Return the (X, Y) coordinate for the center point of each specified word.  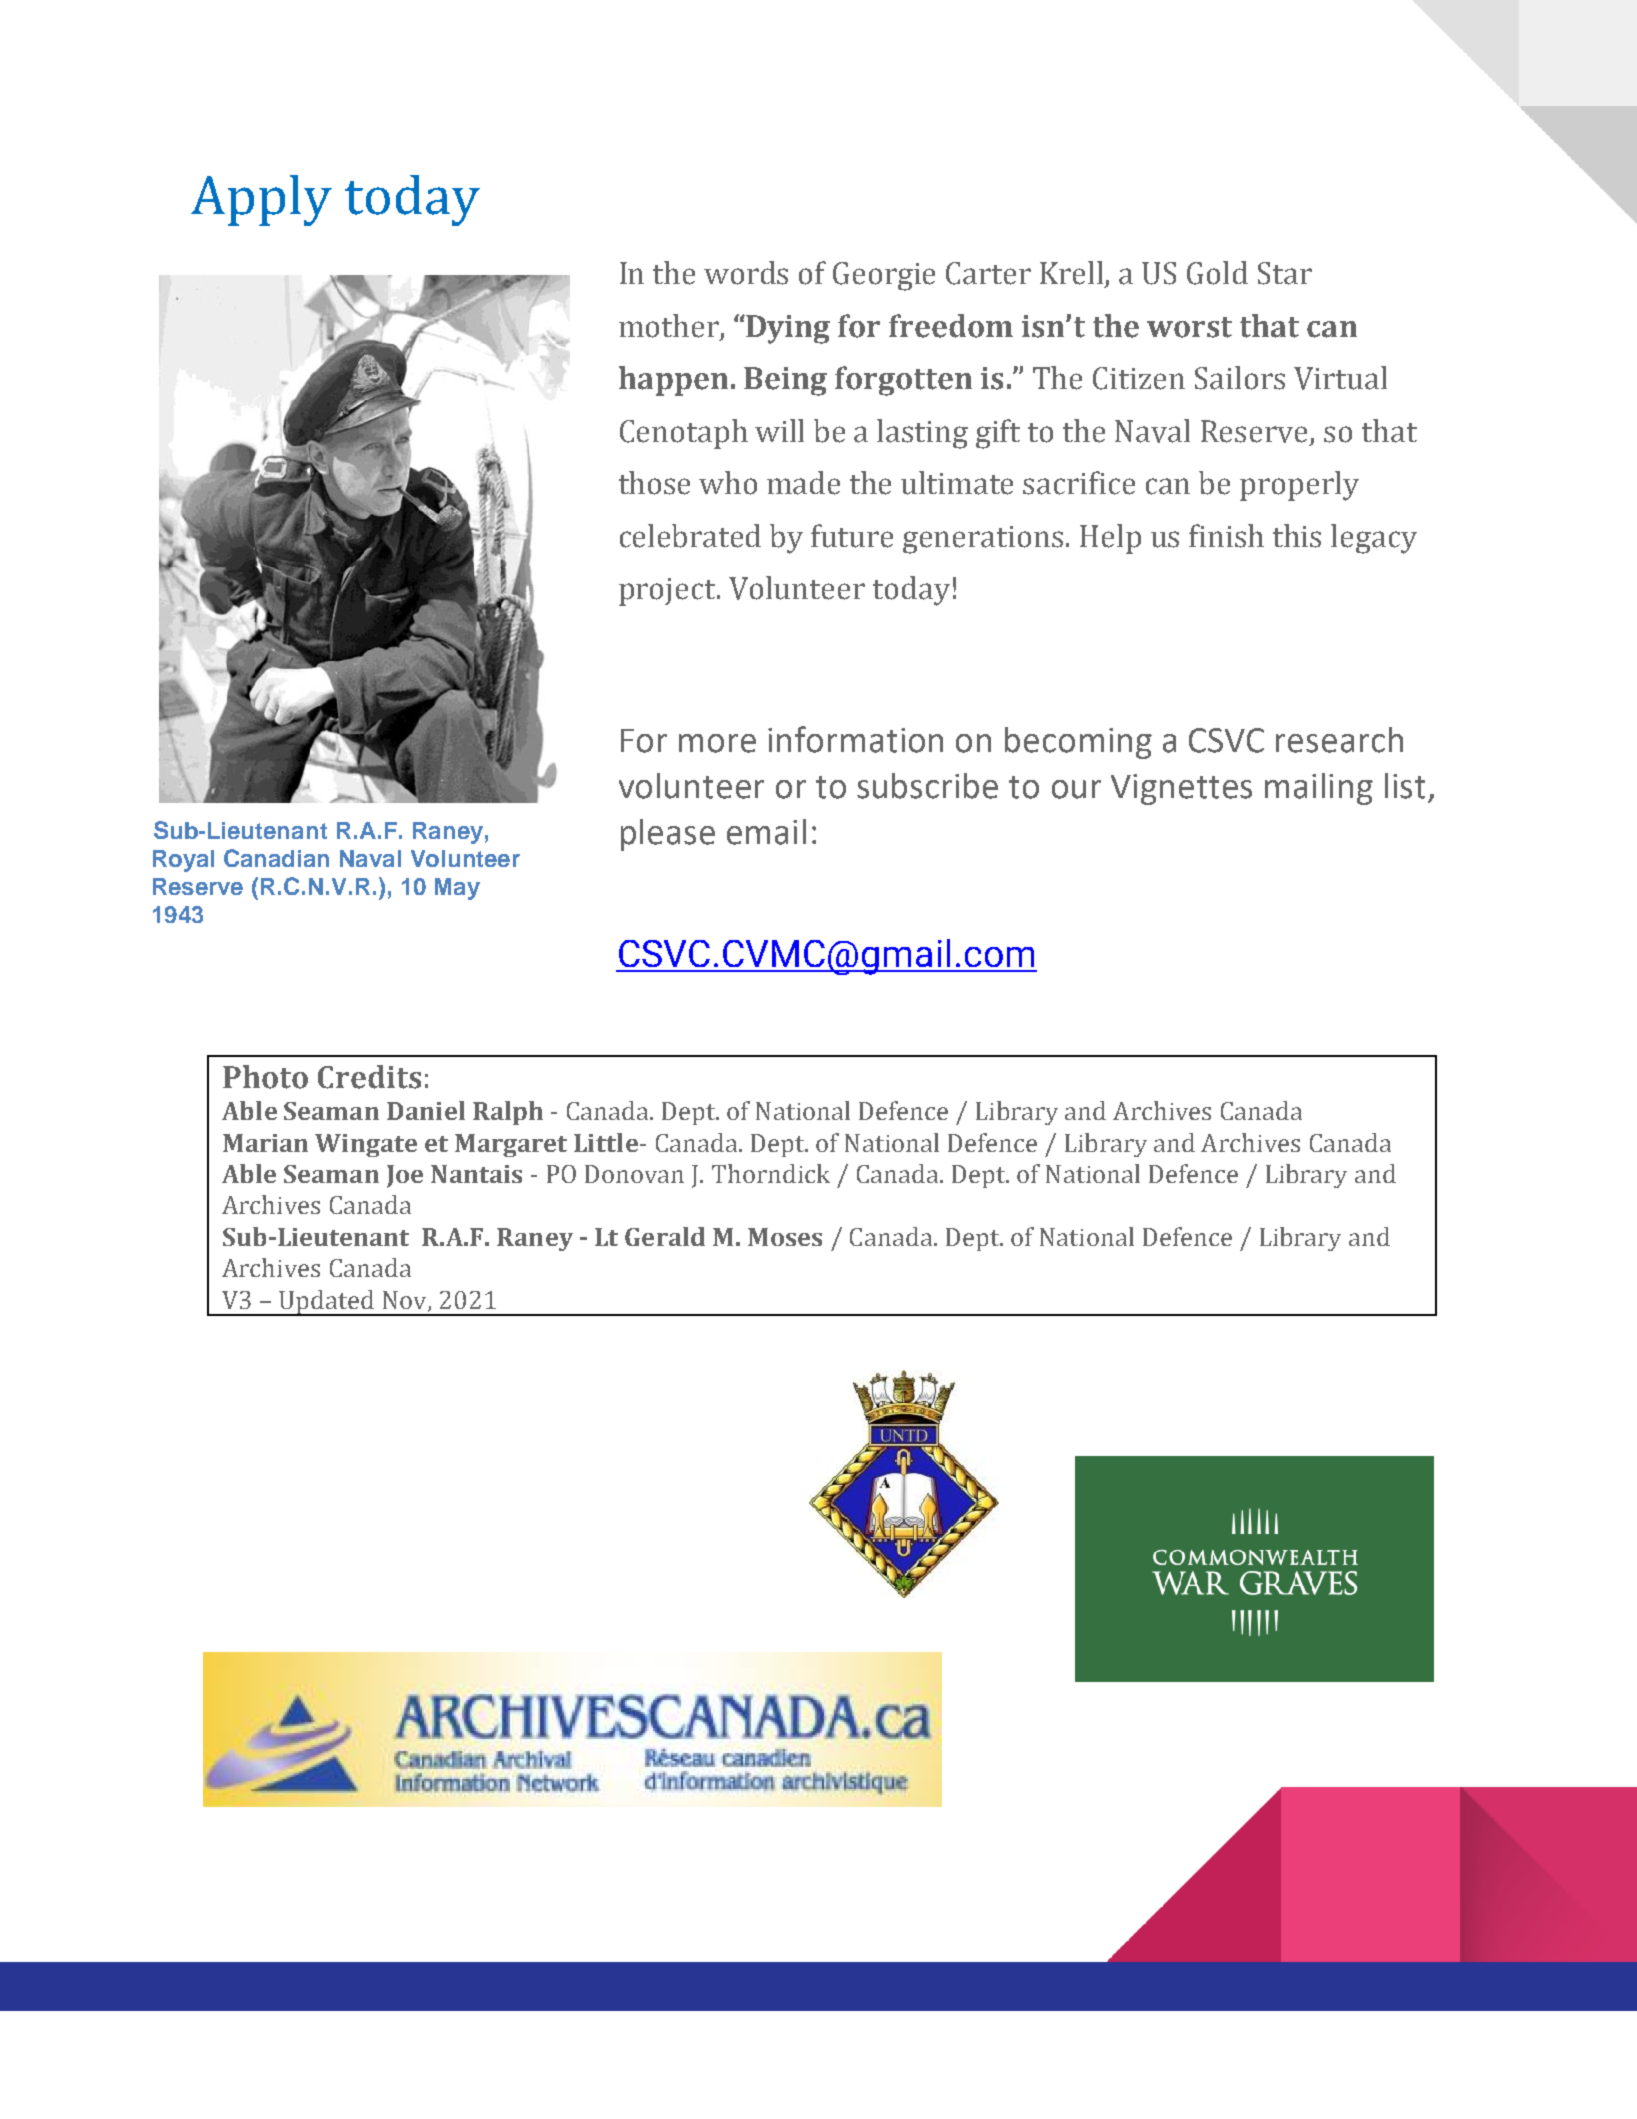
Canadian (276, 858)
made (803, 483)
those (654, 483)
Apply (261, 200)
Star (1285, 273)
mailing (1319, 789)
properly (1299, 486)
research (1339, 740)
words (746, 273)
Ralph (508, 1113)
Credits (369, 1077)
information (855, 739)
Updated (326, 1303)
